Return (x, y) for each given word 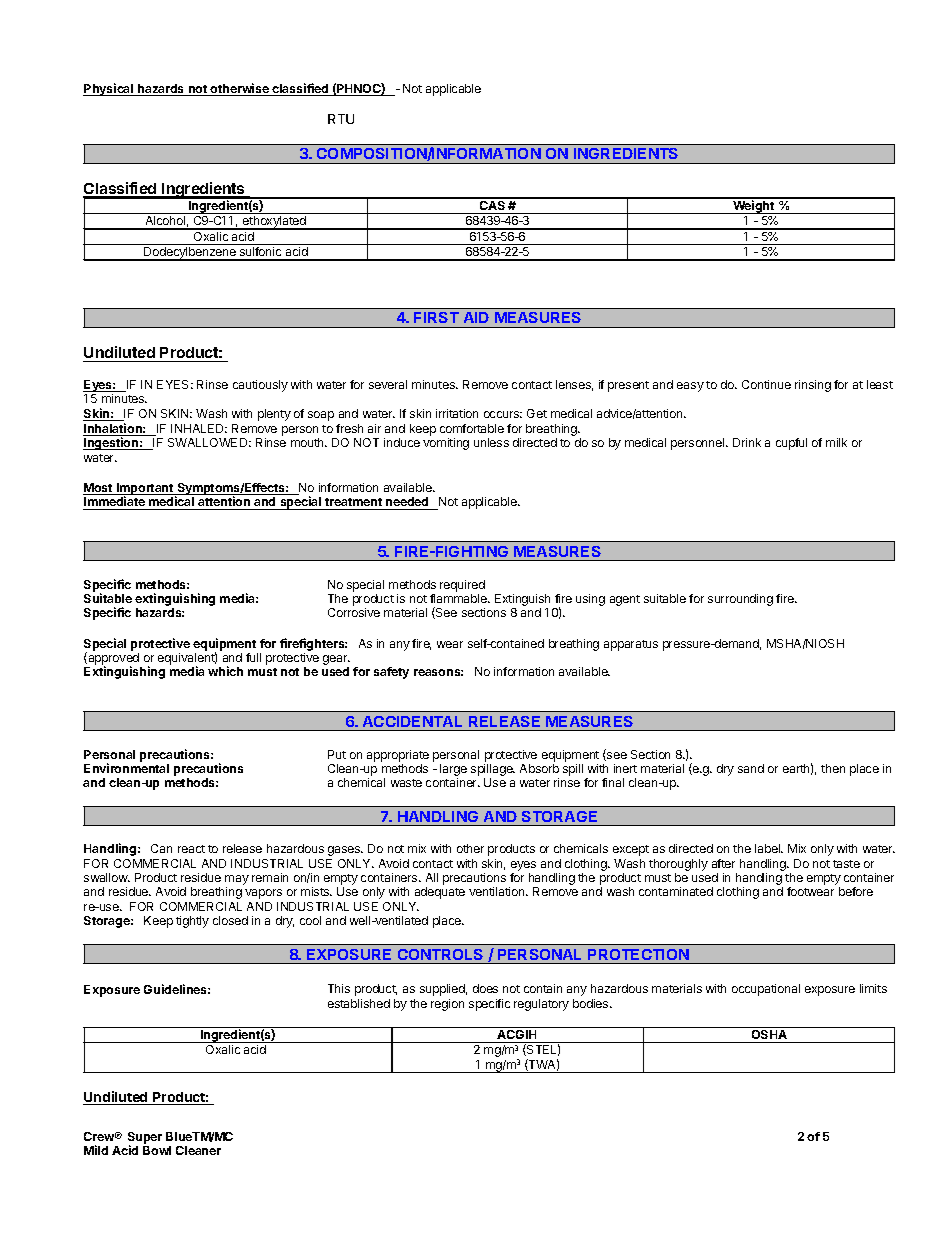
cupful (791, 444)
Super (145, 1139)
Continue (766, 384)
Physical (109, 89)
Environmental (126, 768)
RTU (341, 119)
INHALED (199, 428)
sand (751, 768)
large (453, 771)
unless (491, 442)
